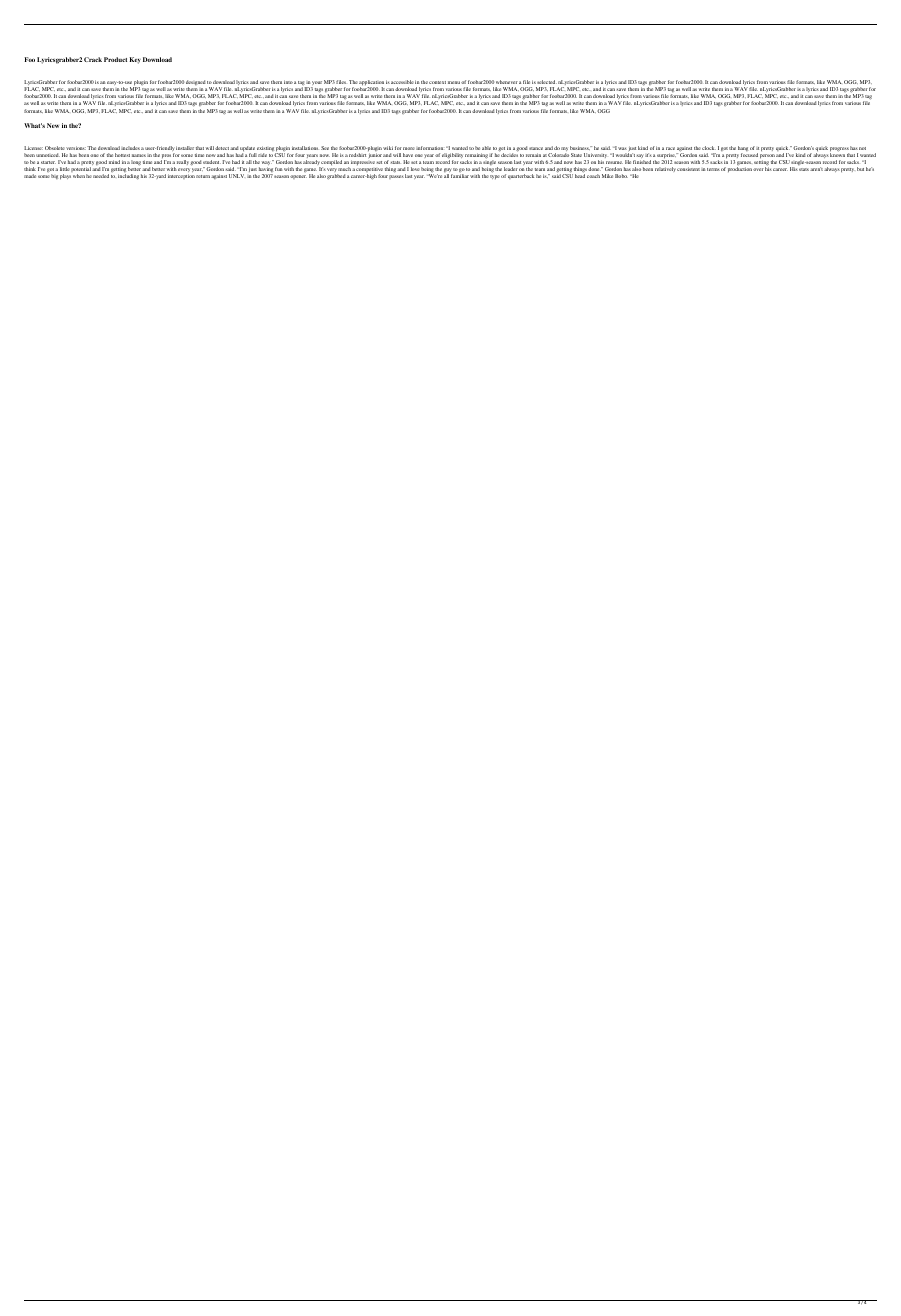 The height and width of the page is (1316, 901). What do you see at coordinates (486, 148) in the page?
I see `able` at bounding box center [486, 148].
